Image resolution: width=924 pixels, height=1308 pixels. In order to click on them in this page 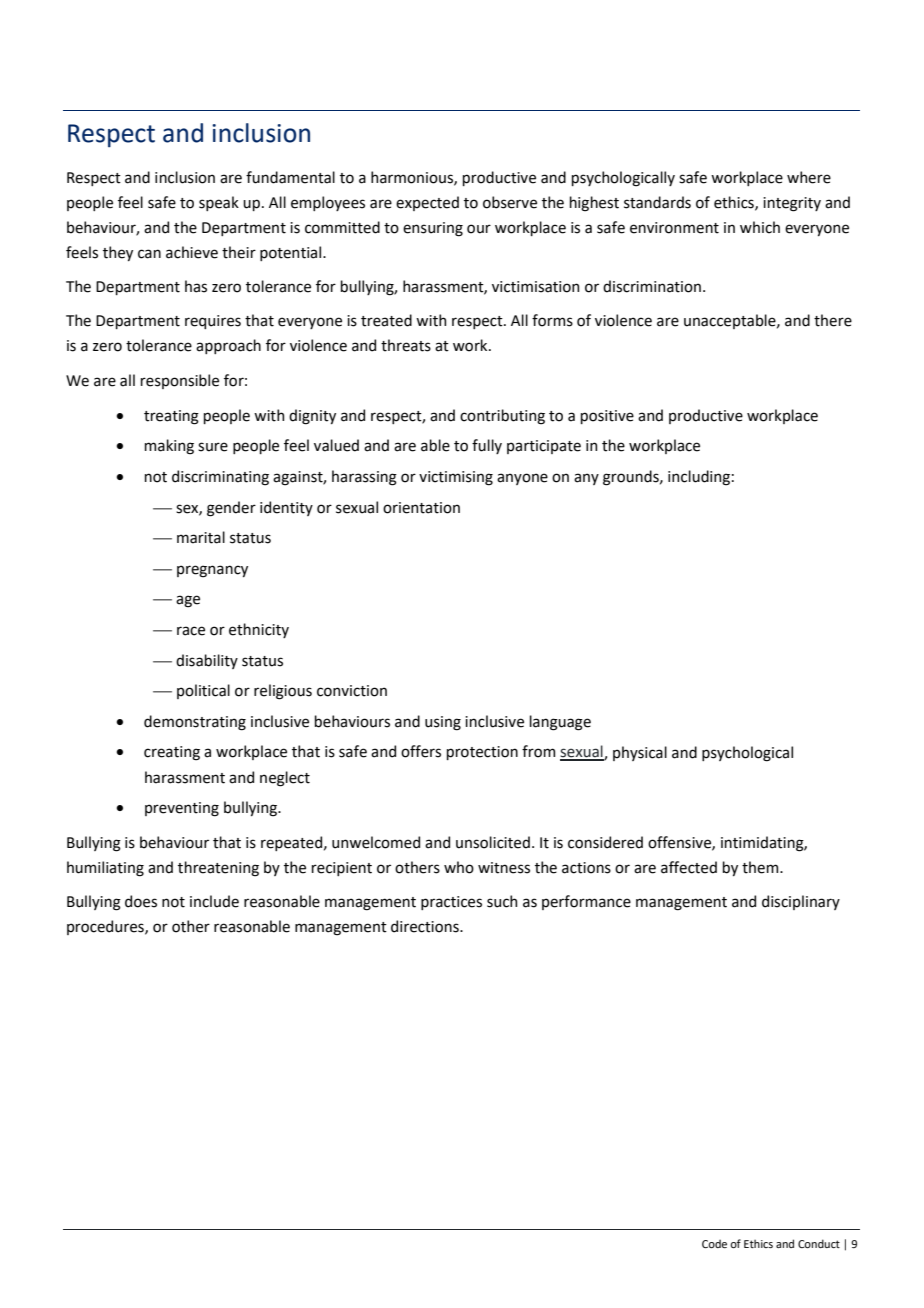, I will do `click(761, 867)`.
